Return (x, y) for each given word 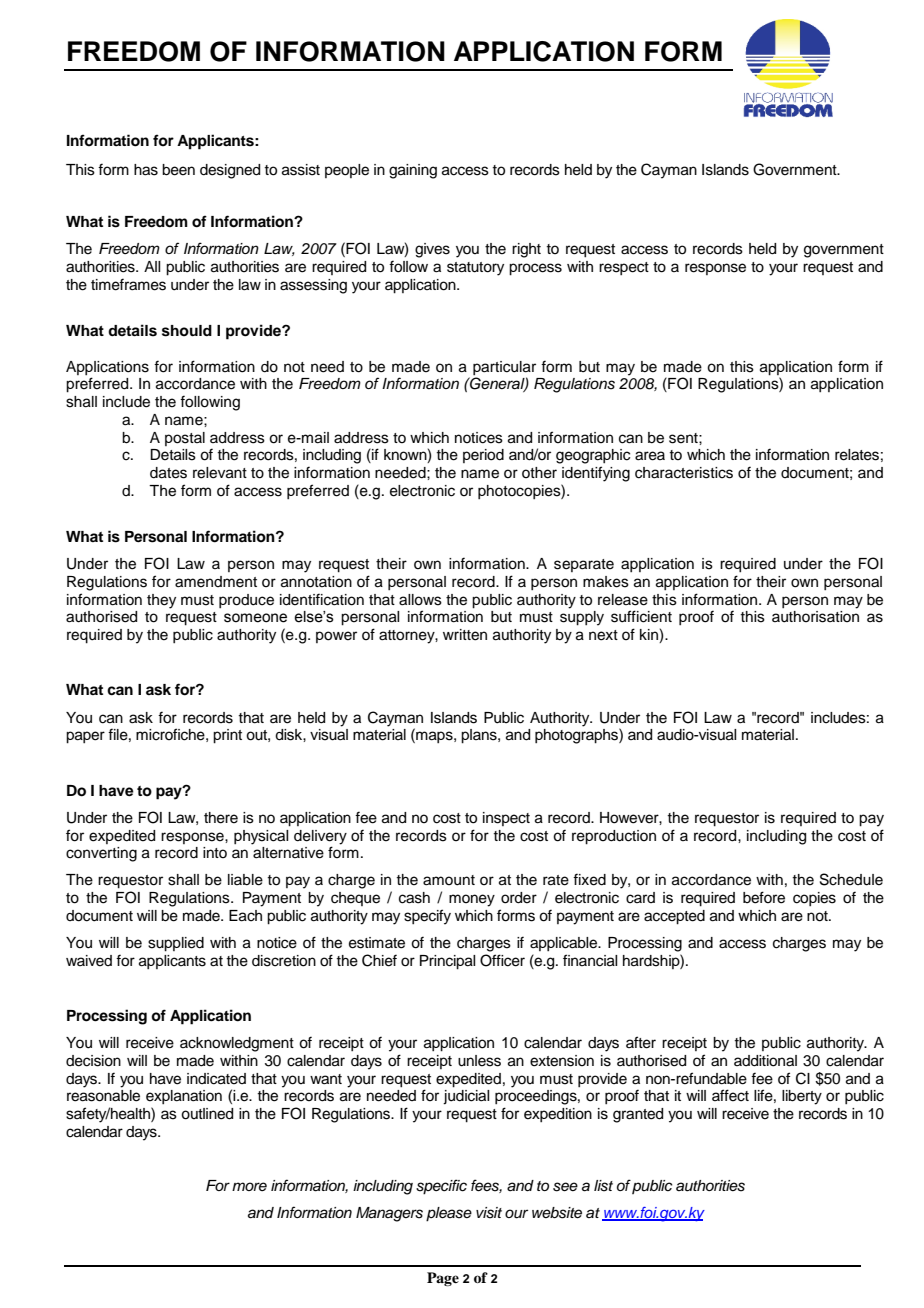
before (764, 897)
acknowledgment (237, 1044)
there (221, 818)
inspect (506, 819)
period (483, 456)
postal (185, 439)
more (249, 1186)
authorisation (815, 617)
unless (479, 1061)
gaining (413, 171)
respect (624, 268)
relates (857, 455)
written (465, 635)
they (161, 601)
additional (765, 1061)
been (178, 170)
